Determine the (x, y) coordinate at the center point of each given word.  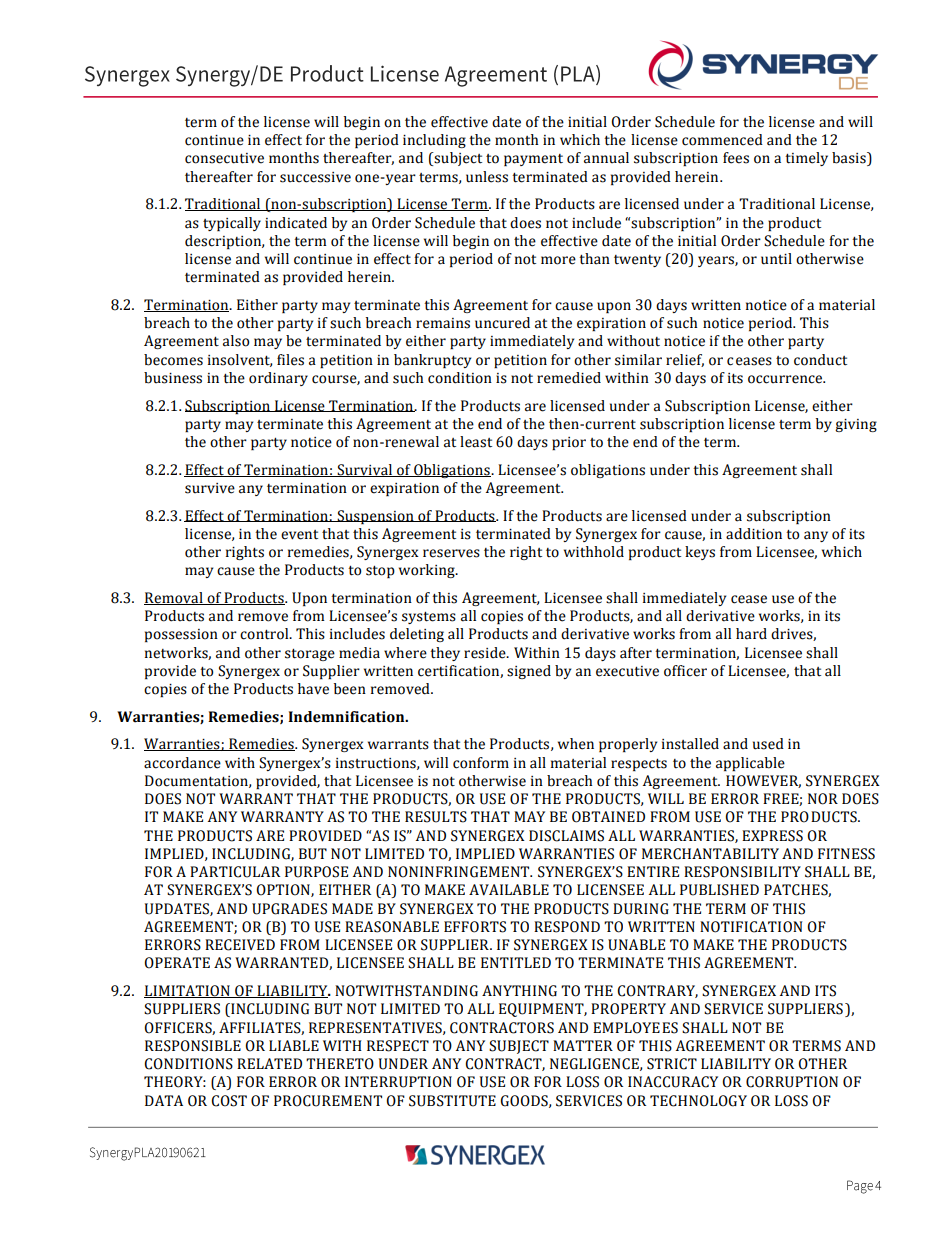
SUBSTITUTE (452, 1101)
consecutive (224, 158)
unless (487, 177)
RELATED (269, 1063)
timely (806, 159)
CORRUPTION (792, 1082)
